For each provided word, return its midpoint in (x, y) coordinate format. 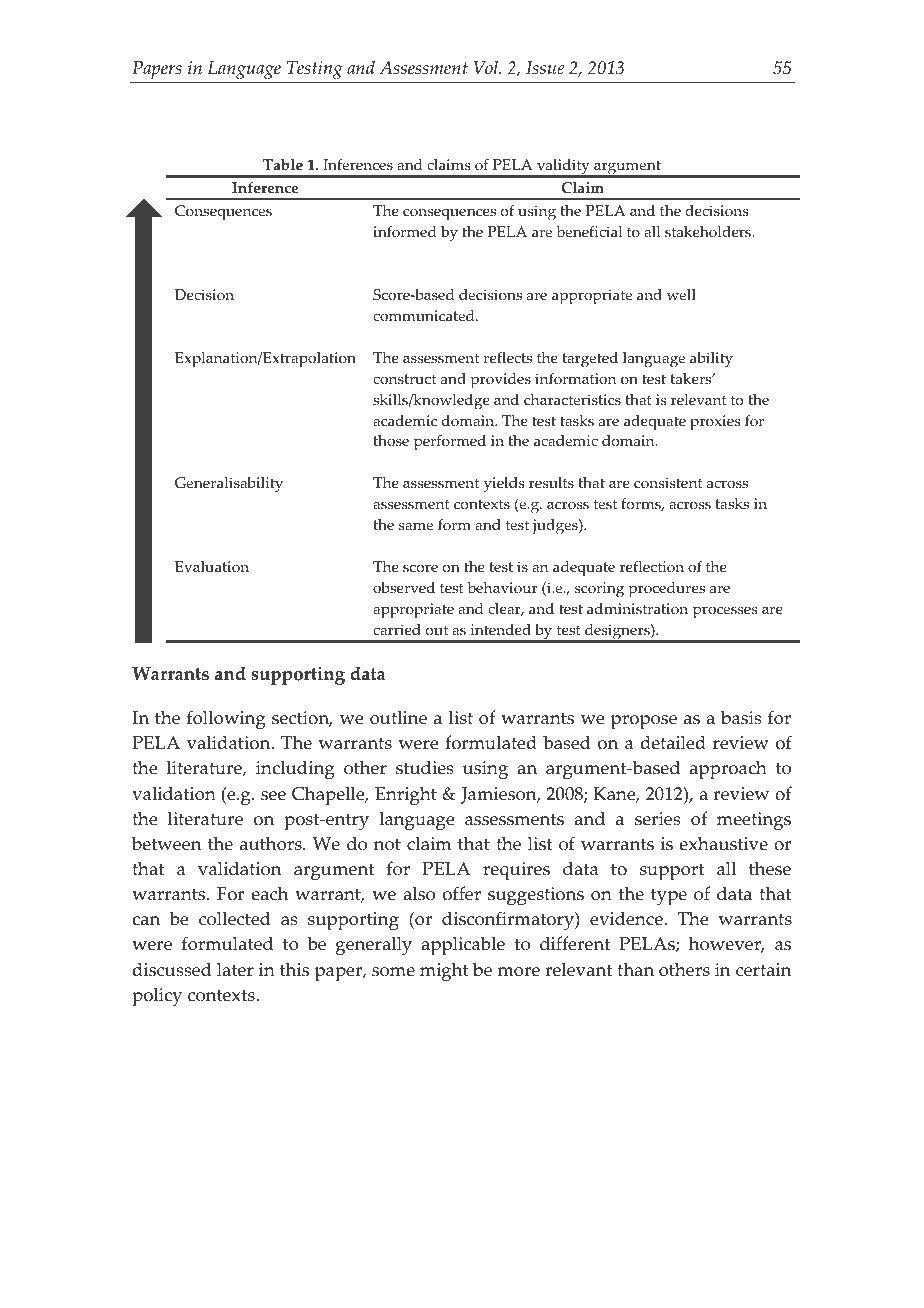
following (226, 719)
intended (500, 630)
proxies (715, 423)
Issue (545, 68)
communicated (425, 316)
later (235, 969)
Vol (487, 67)
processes (725, 612)
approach (728, 770)
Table (283, 165)
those (391, 441)
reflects (508, 358)
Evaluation (212, 567)
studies (425, 767)
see (273, 796)
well (681, 294)
